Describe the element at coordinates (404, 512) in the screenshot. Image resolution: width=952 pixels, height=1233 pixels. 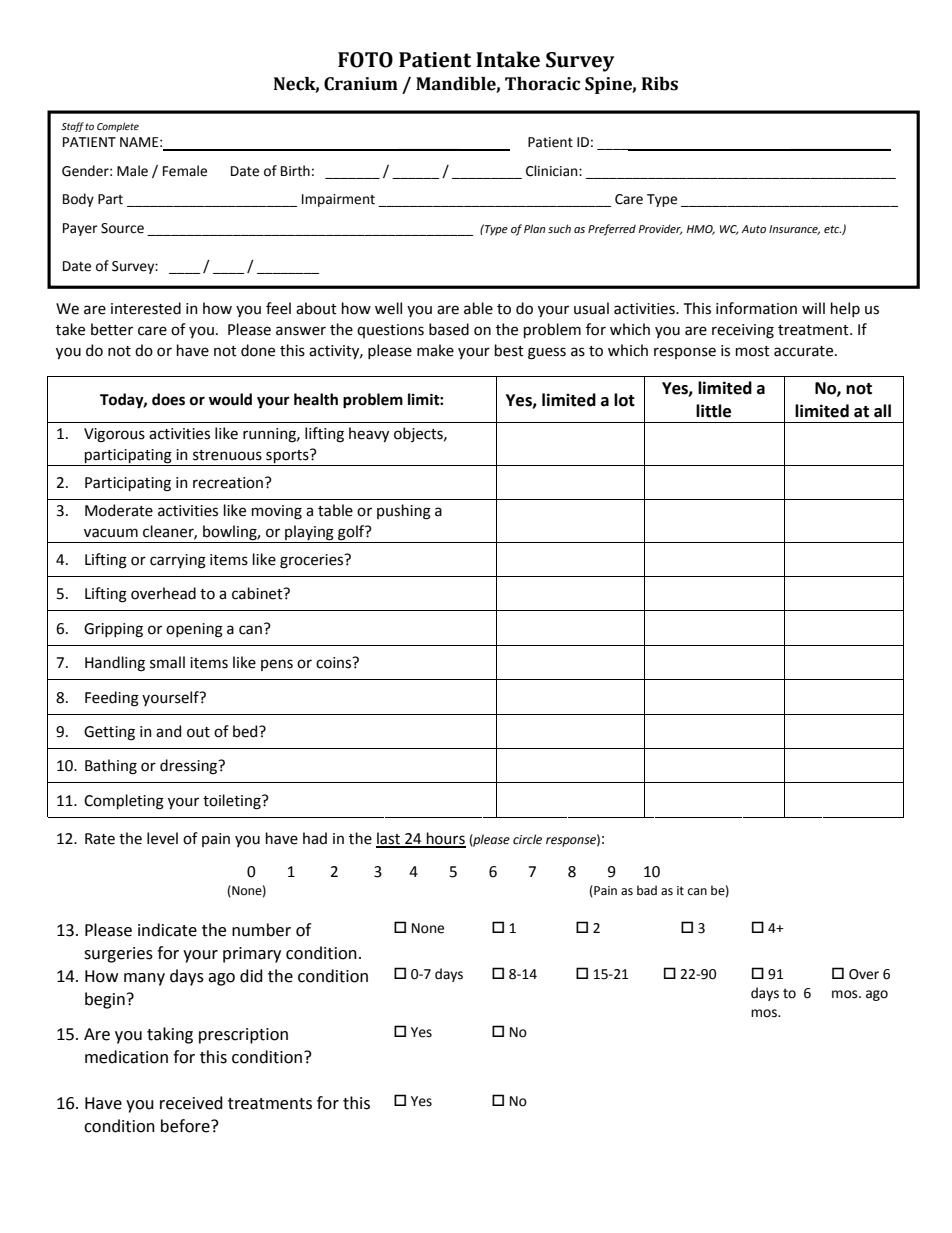
I see `pushing` at that location.
